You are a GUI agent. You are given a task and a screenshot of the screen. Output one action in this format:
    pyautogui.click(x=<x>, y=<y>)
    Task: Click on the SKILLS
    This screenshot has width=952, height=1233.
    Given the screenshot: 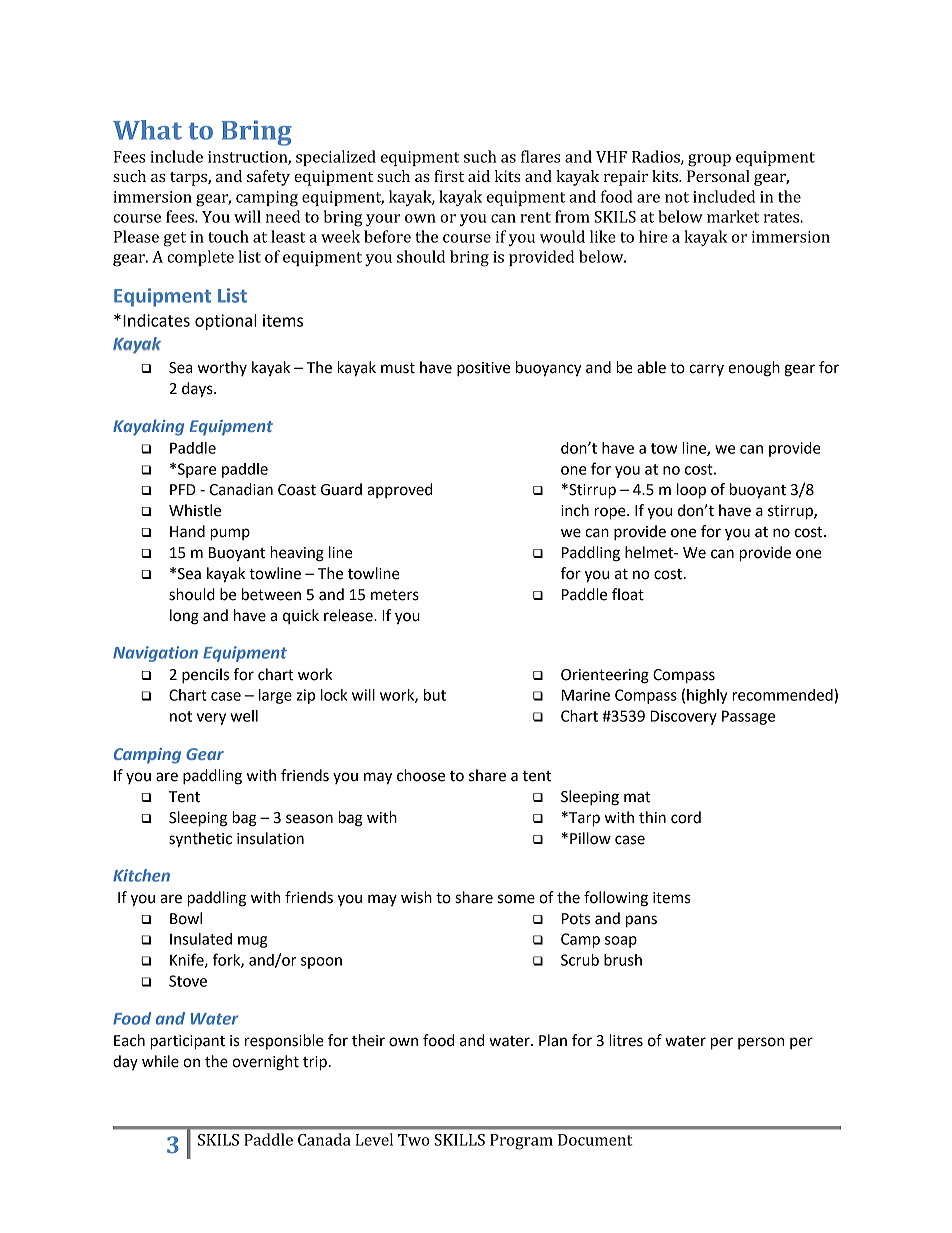 What is the action you would take?
    pyautogui.click(x=459, y=1140)
